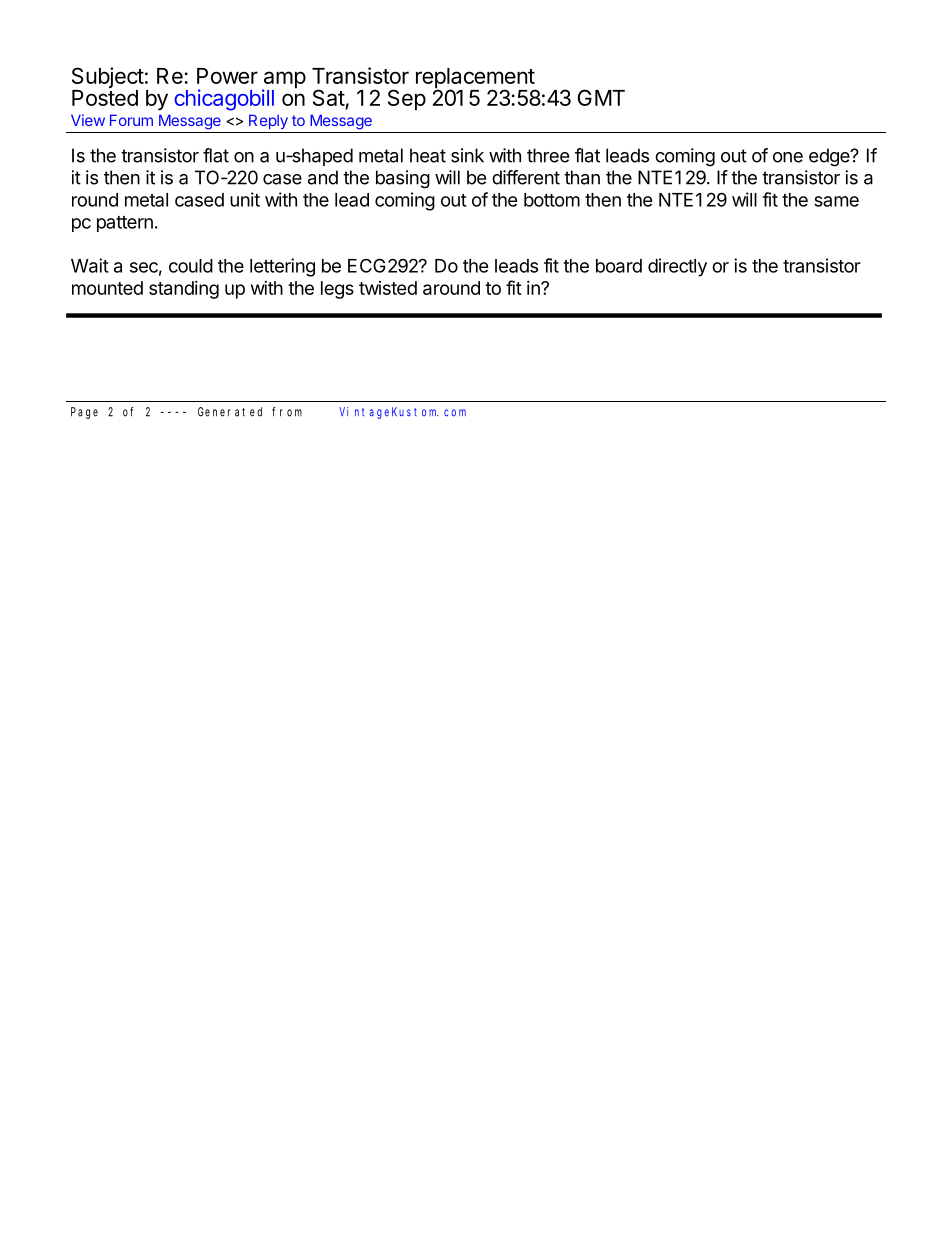  Describe the element at coordinates (245, 199) in the document. I see `unit` at that location.
